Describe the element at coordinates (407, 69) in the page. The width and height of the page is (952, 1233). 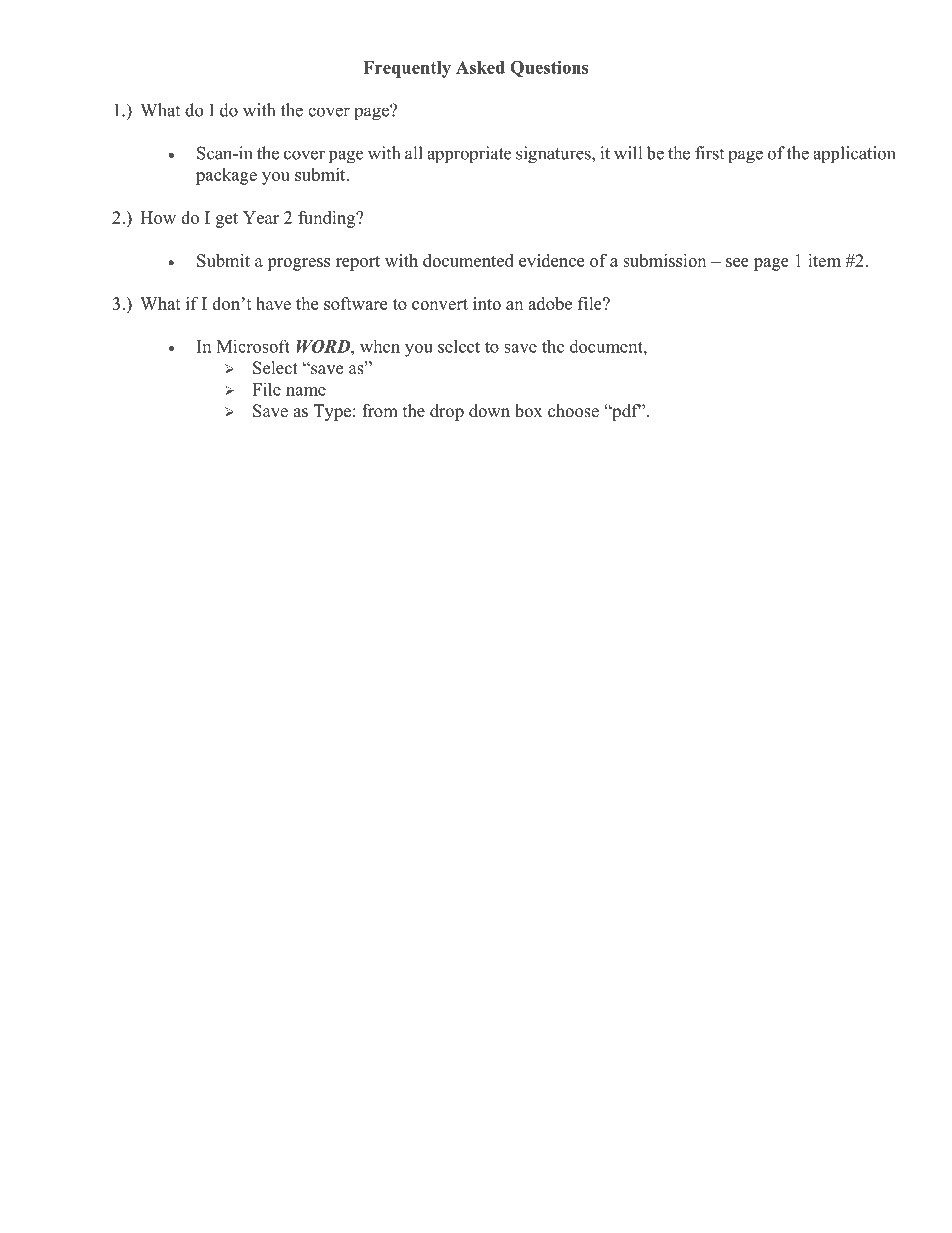
I see `Frequently` at that location.
